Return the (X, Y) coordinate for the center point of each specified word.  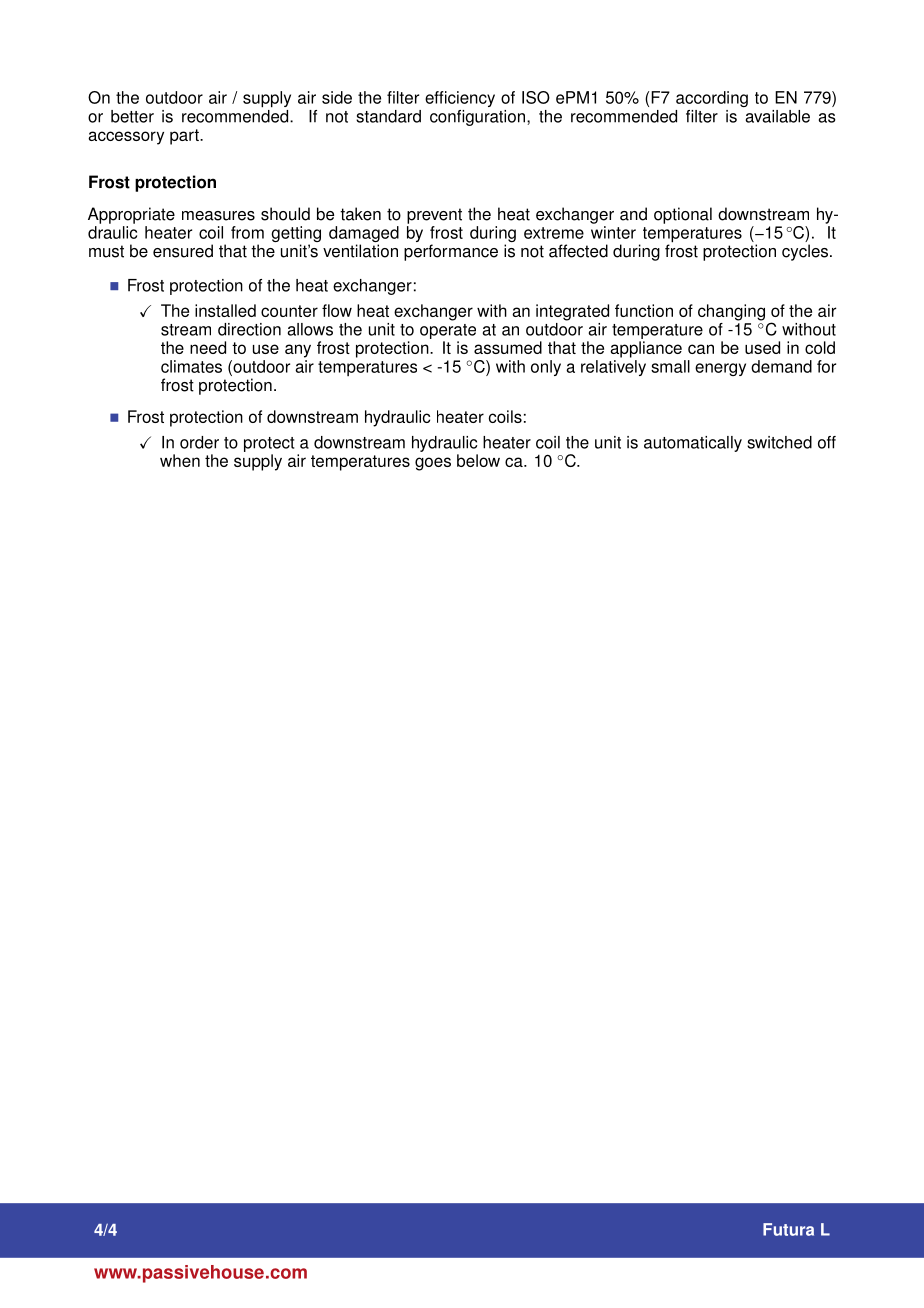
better (132, 116)
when (180, 460)
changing (731, 312)
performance (451, 252)
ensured (183, 251)
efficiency (460, 99)
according (712, 99)
